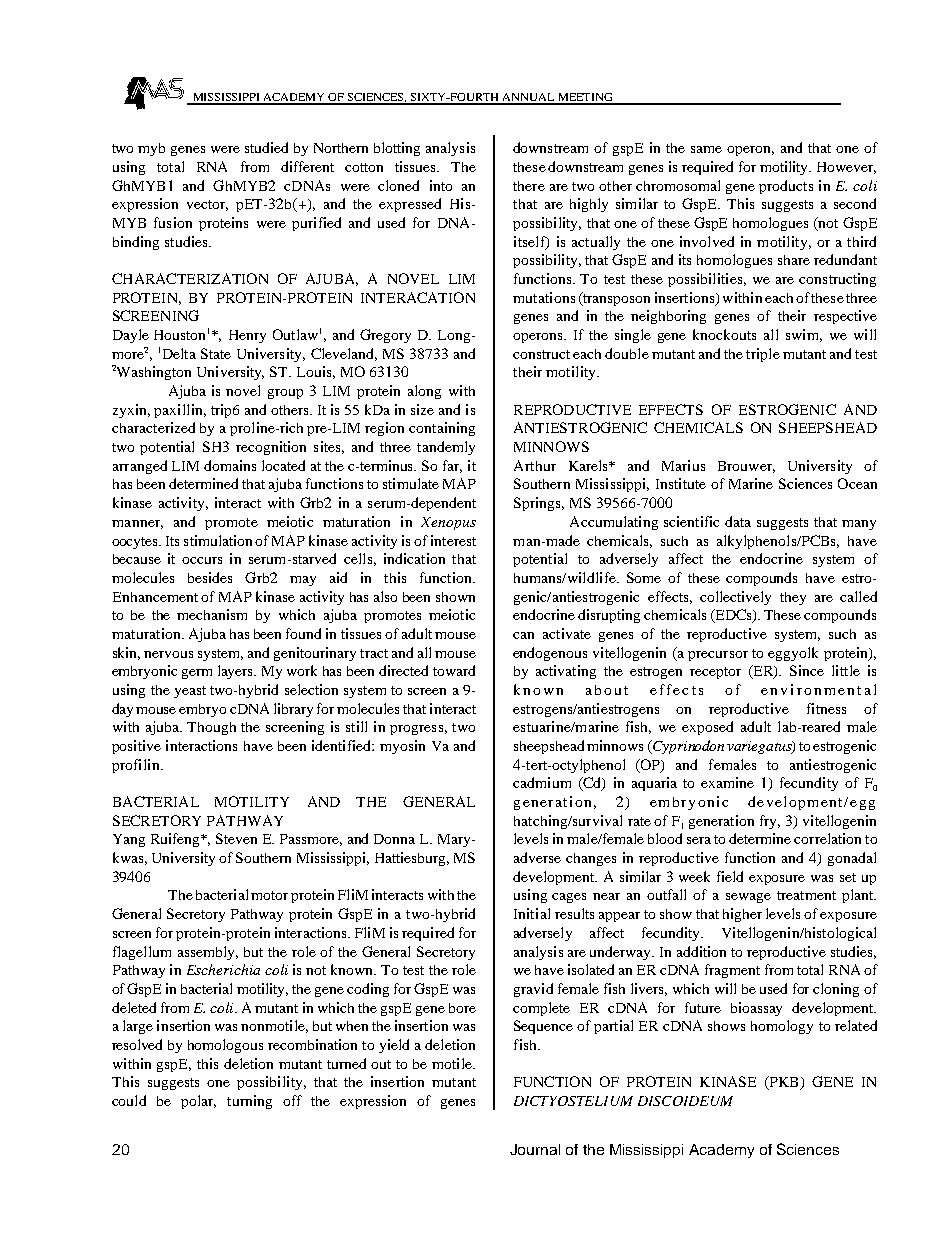 This screenshot has height=1233, width=952. Describe the element at coordinates (266, 147) in the screenshot. I see `studied` at that location.
